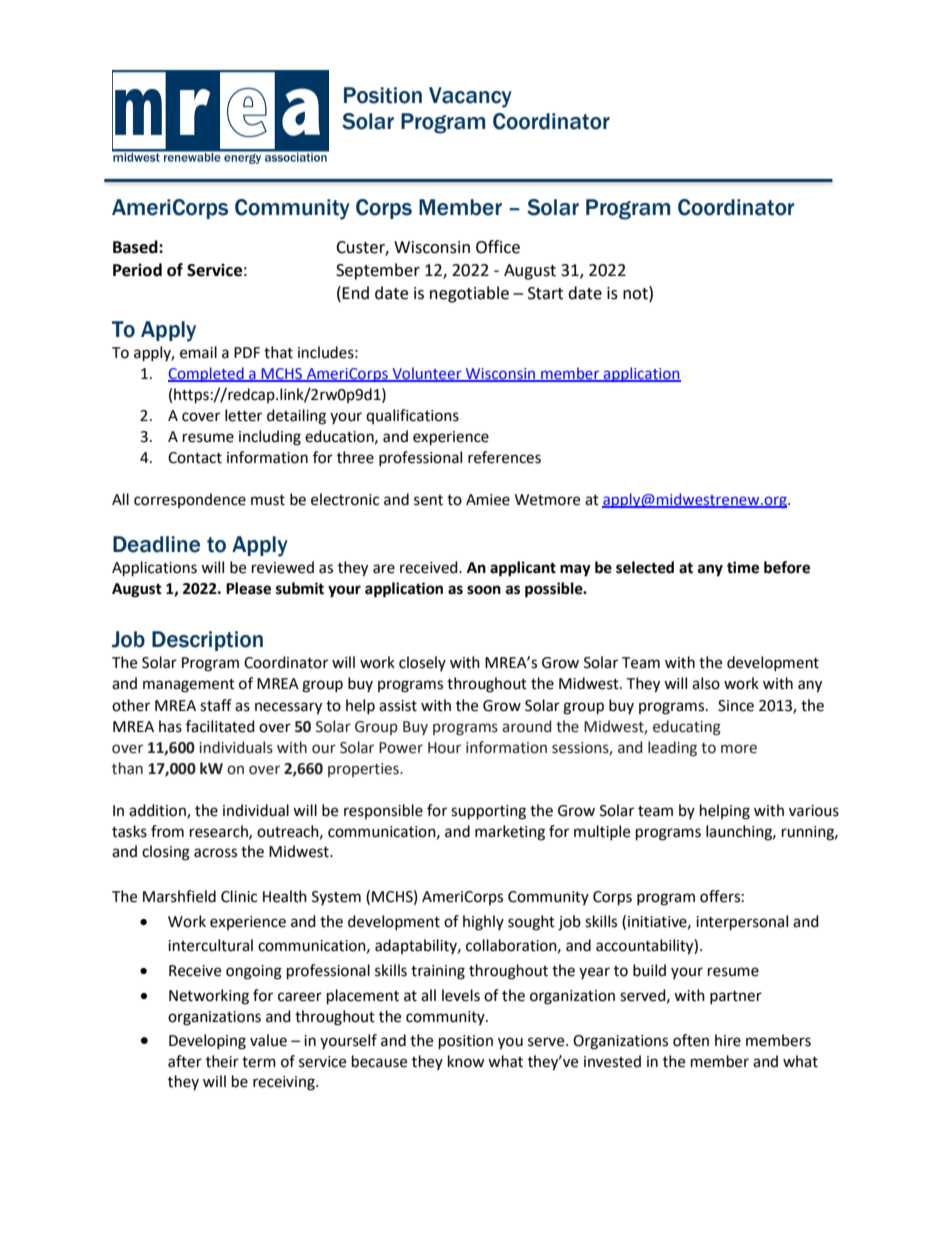  I want to click on their, so click(222, 1061).
